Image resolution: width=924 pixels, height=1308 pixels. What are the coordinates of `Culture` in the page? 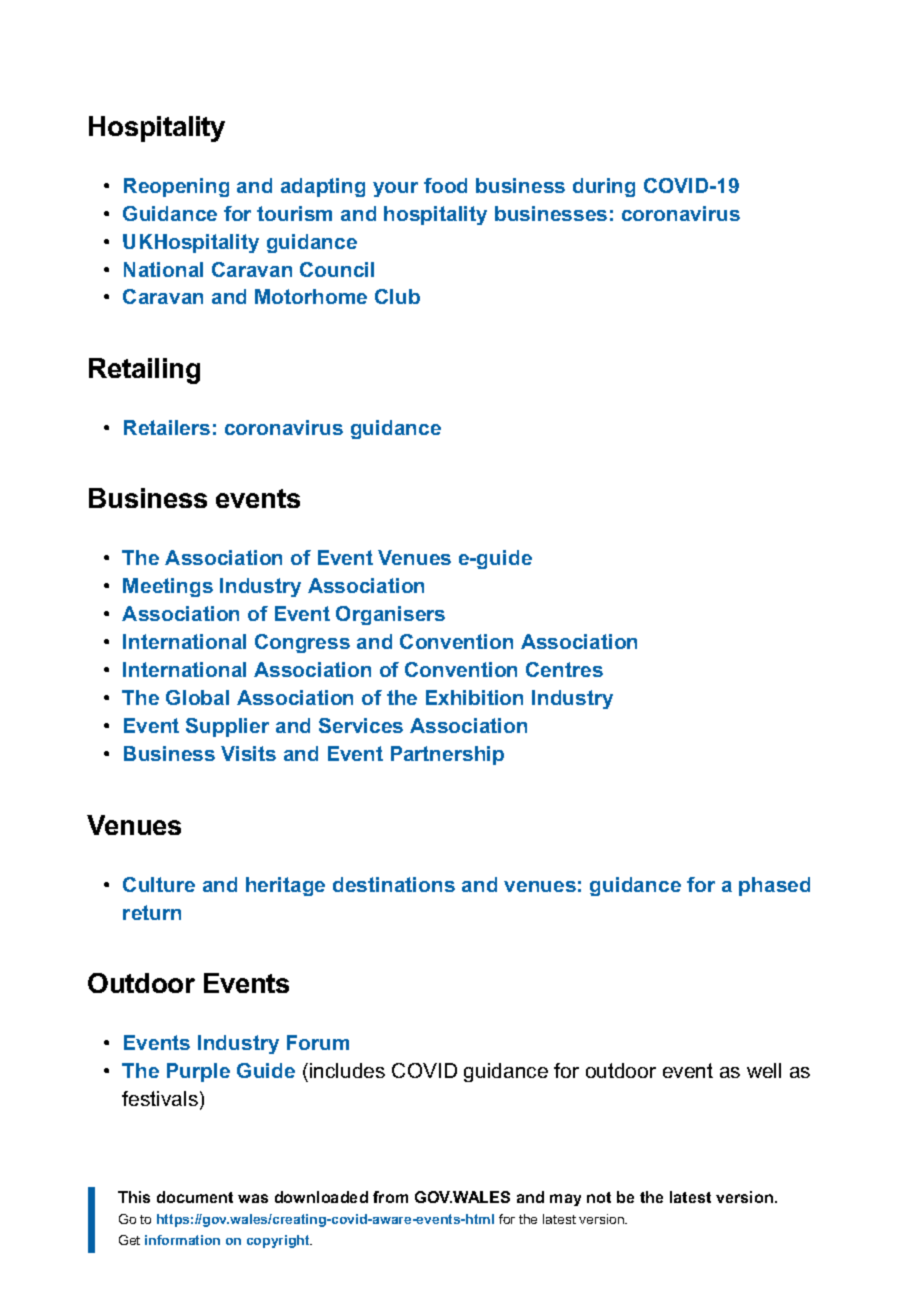 It's located at (159, 884).
